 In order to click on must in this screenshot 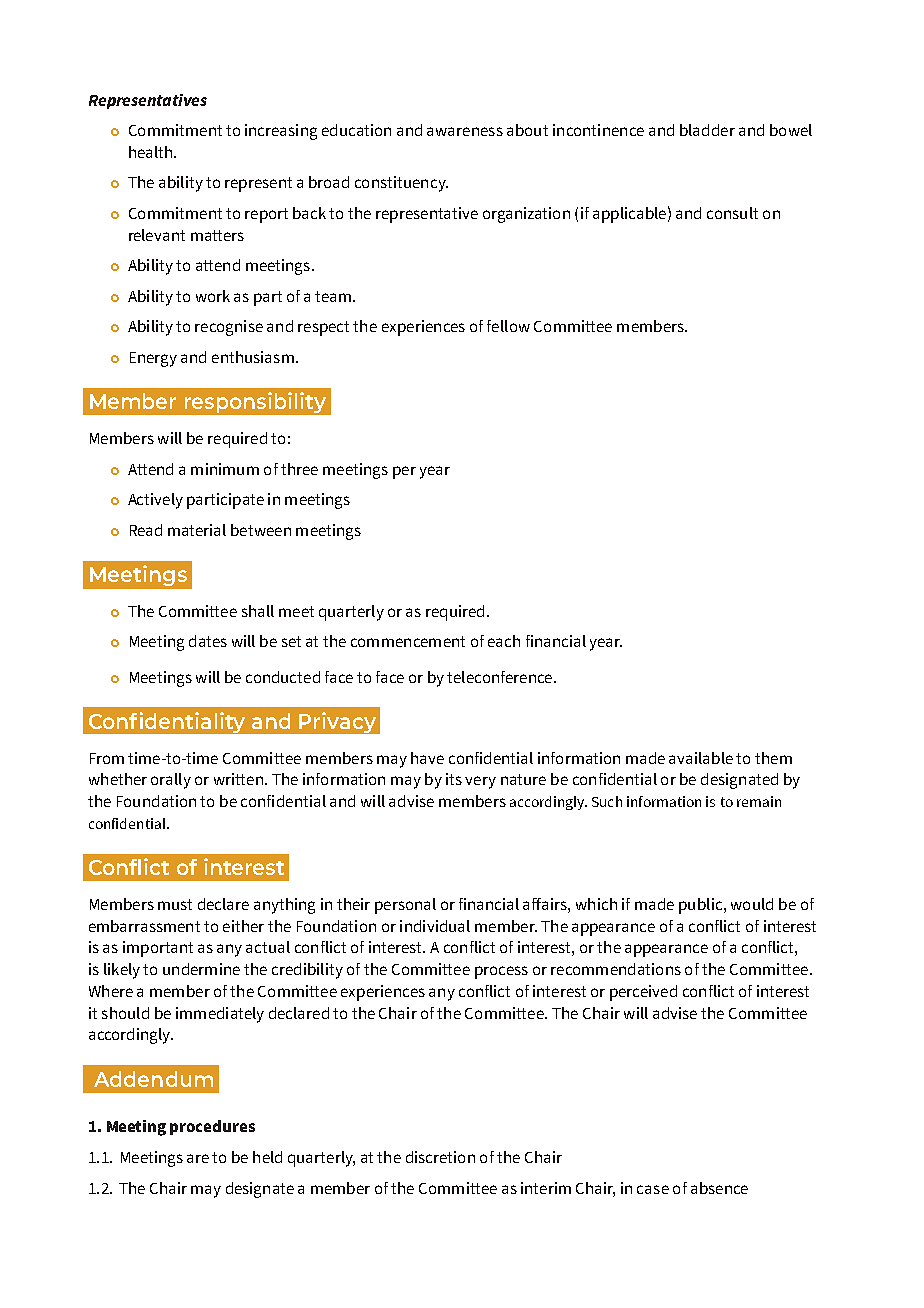, I will do `click(175, 904)`.
